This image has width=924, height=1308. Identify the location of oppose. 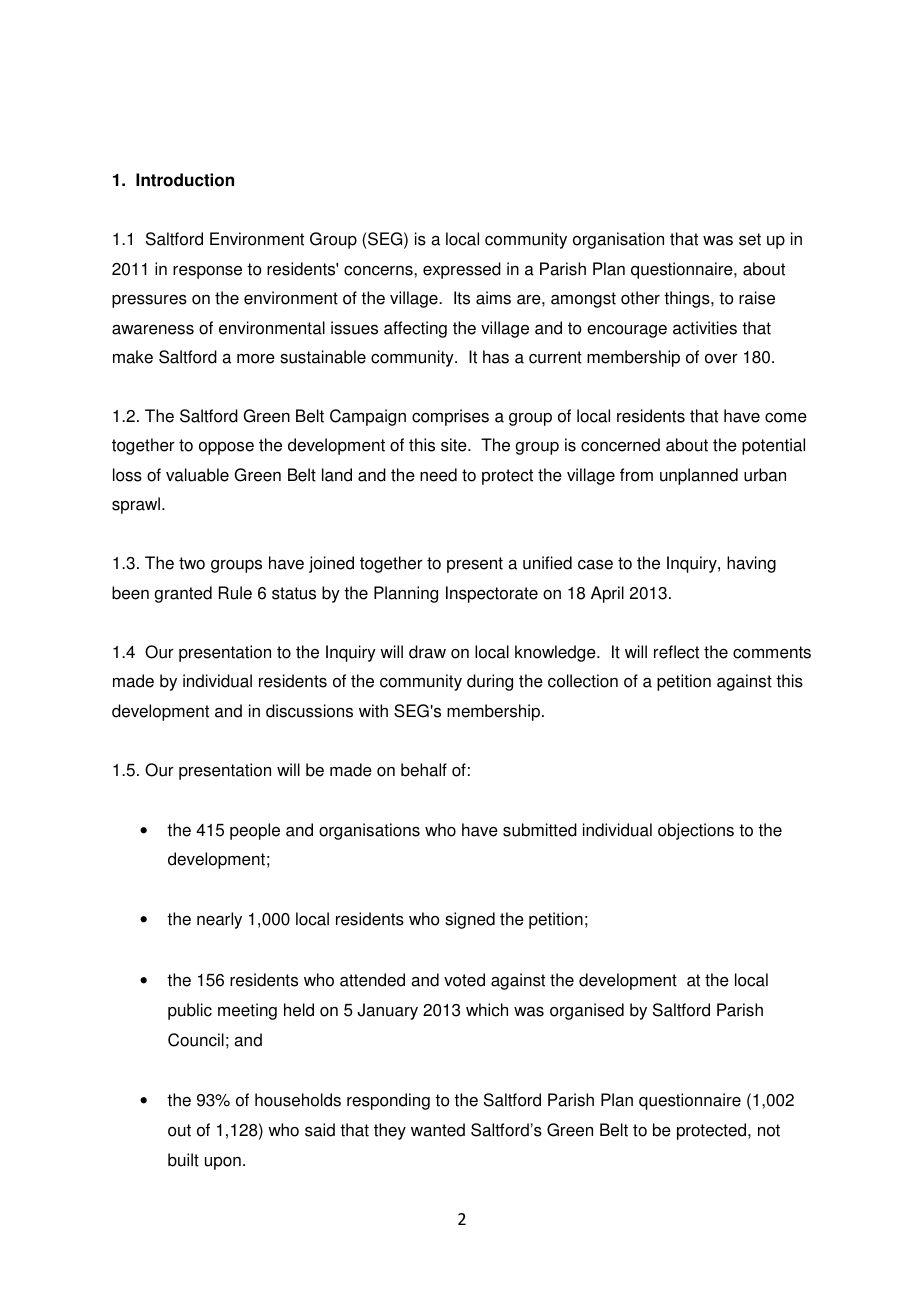
(226, 448).
